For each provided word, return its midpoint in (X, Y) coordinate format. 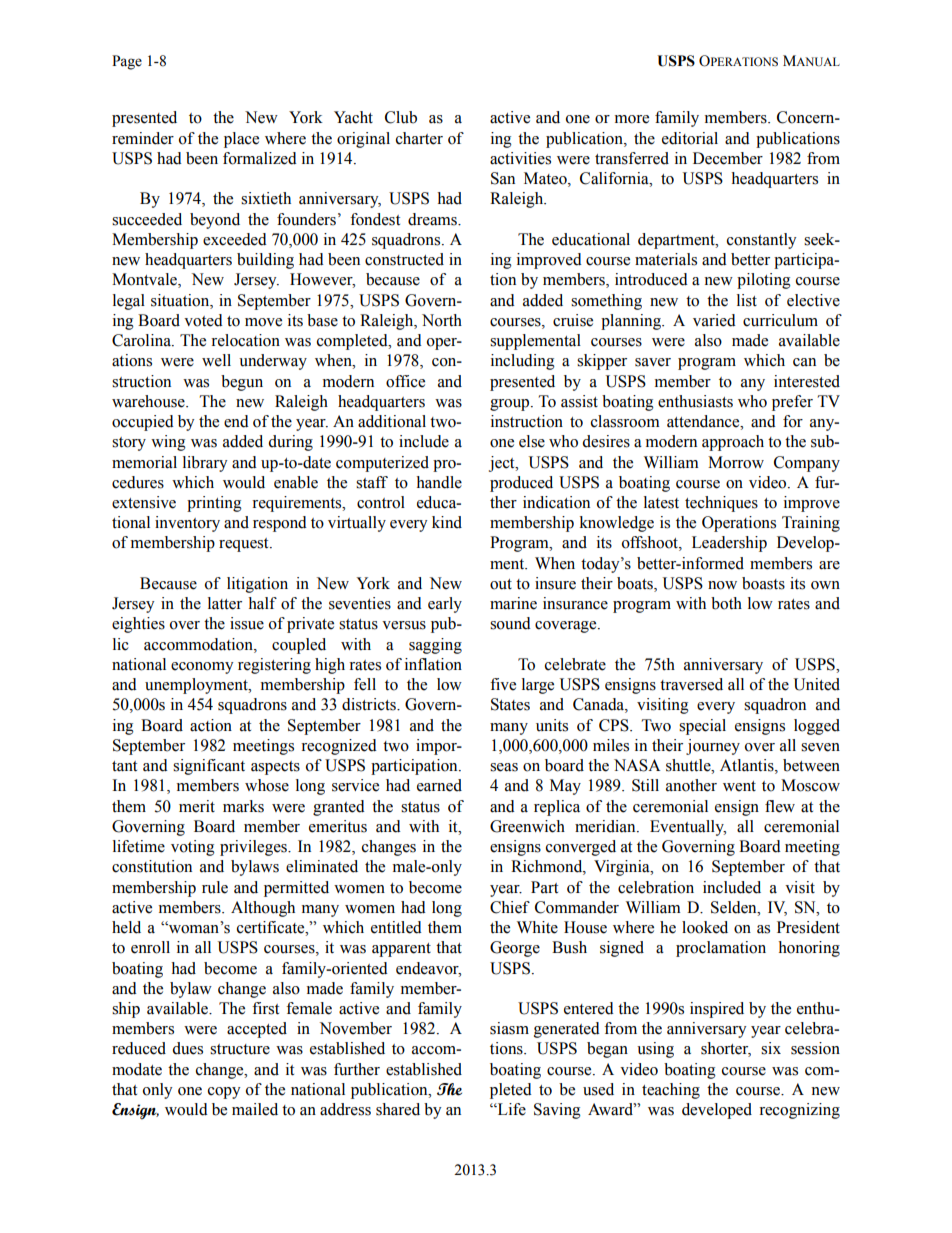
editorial (690, 138)
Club (401, 117)
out (501, 584)
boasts (763, 583)
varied (714, 320)
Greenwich (527, 826)
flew (780, 806)
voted (203, 320)
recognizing (799, 1111)
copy (224, 1093)
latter (225, 603)
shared (398, 1109)
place (241, 140)
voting (193, 848)
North (442, 320)
